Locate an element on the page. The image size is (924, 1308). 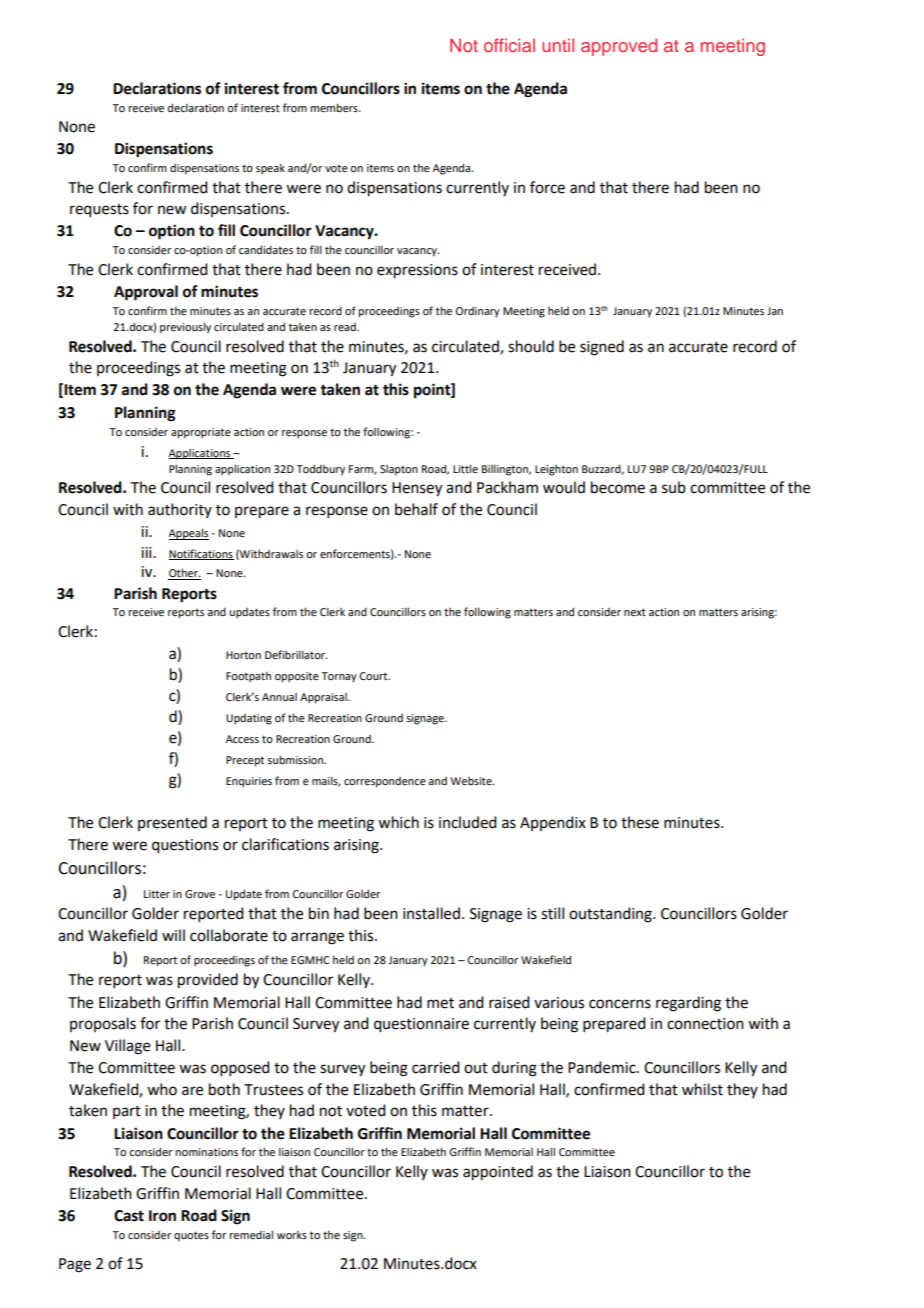
concerns is located at coordinates (620, 1004).
